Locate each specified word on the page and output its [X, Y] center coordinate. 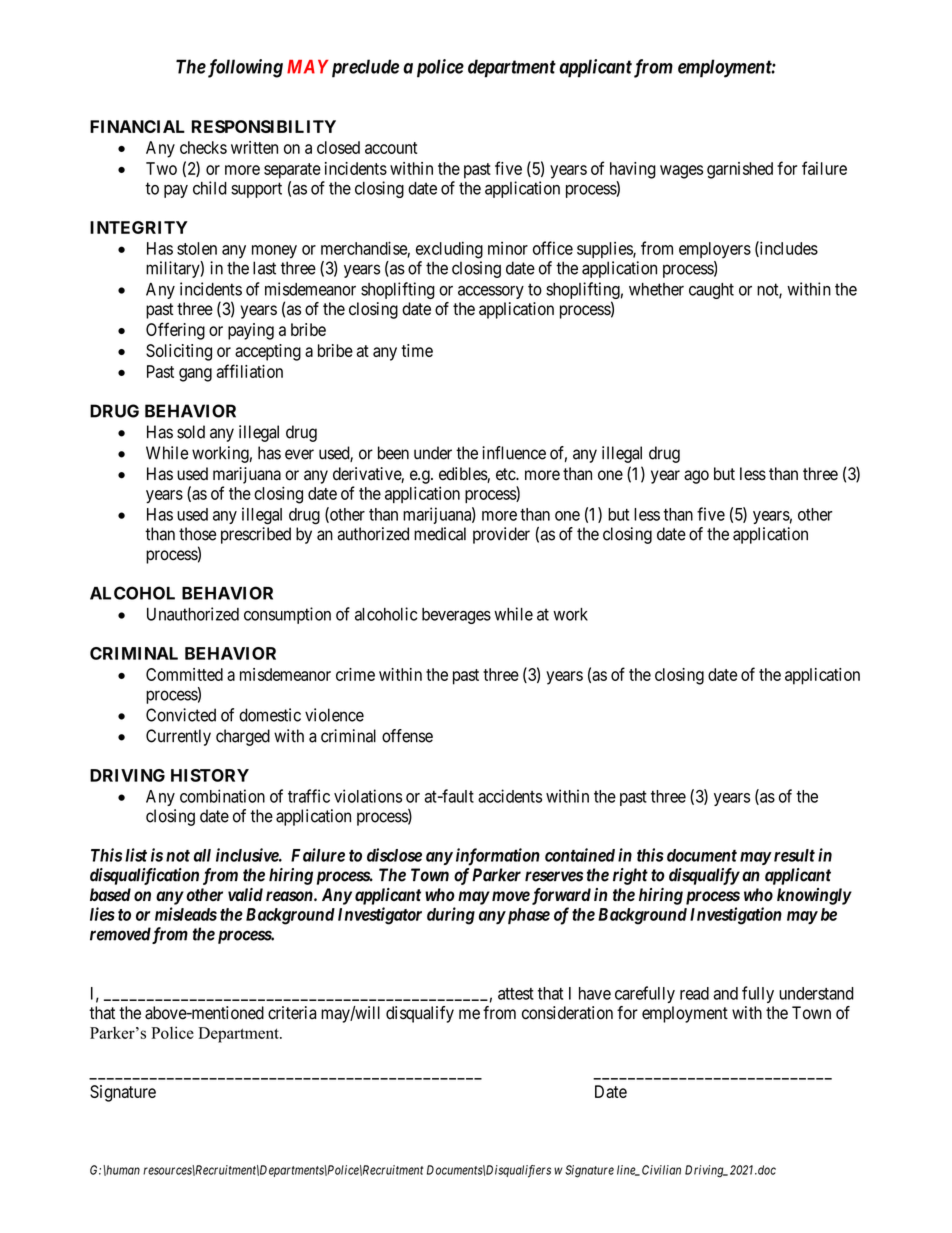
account [391, 148]
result [793, 855]
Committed [184, 674]
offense [407, 736]
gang [195, 375]
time [417, 350]
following [244, 68]
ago [696, 477]
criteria [292, 1013]
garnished [740, 170]
